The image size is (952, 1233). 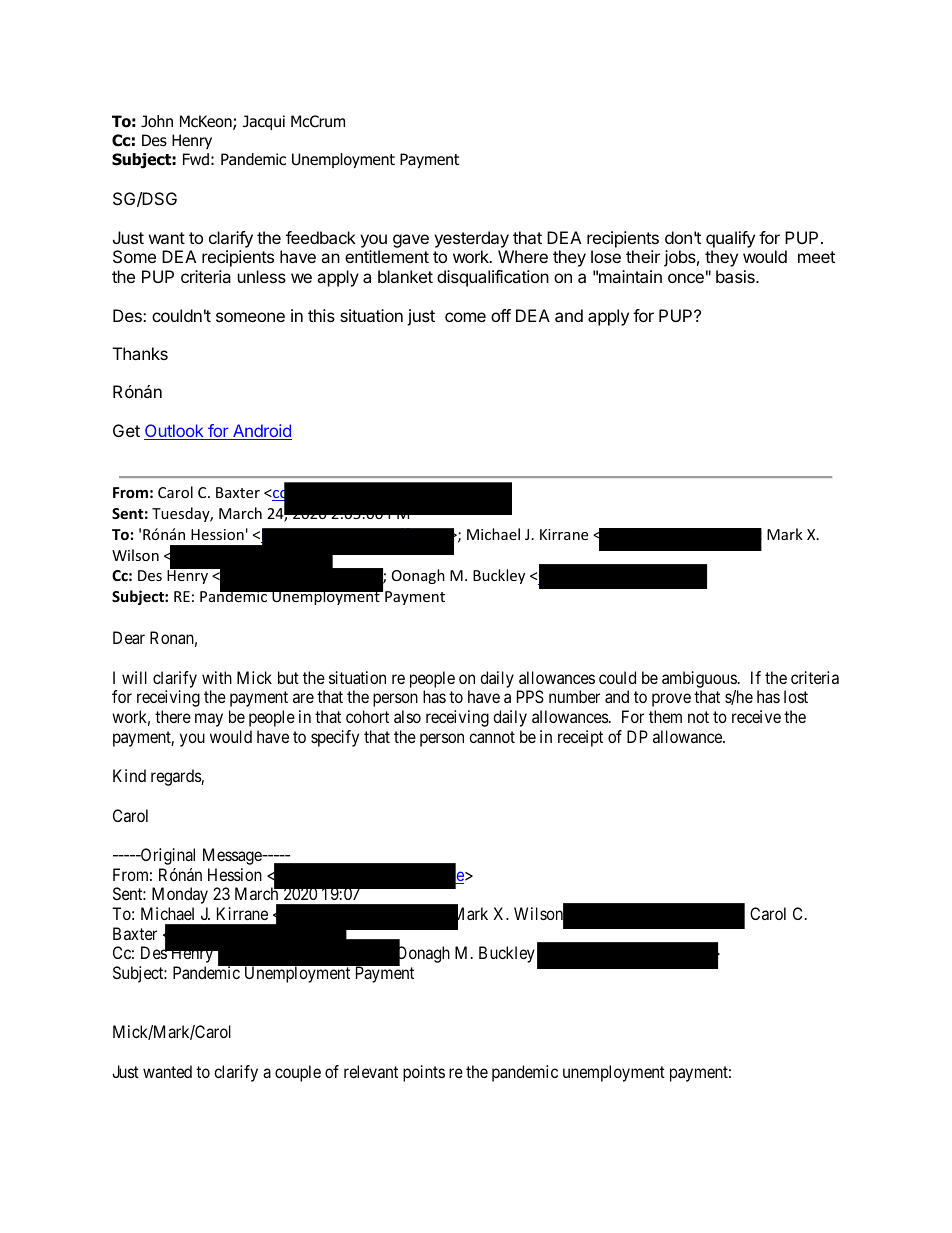 What do you see at coordinates (298, 1073) in the screenshot?
I see `couple` at bounding box center [298, 1073].
